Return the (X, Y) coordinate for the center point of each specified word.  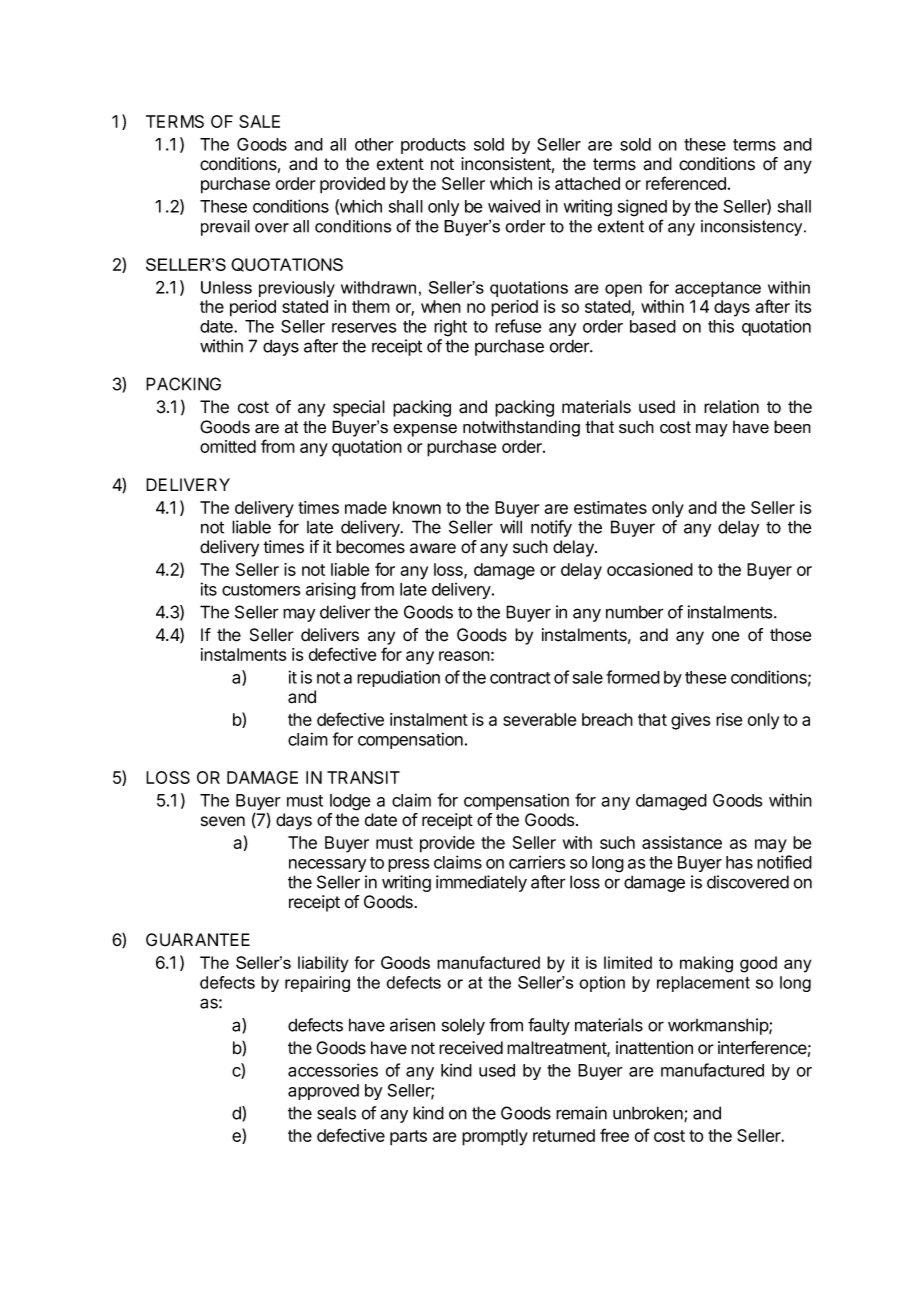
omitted (228, 446)
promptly (495, 1137)
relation (731, 407)
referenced (686, 183)
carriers (537, 862)
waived (514, 206)
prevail (225, 228)
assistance (682, 842)
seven (223, 821)
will (511, 527)
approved (323, 1092)
